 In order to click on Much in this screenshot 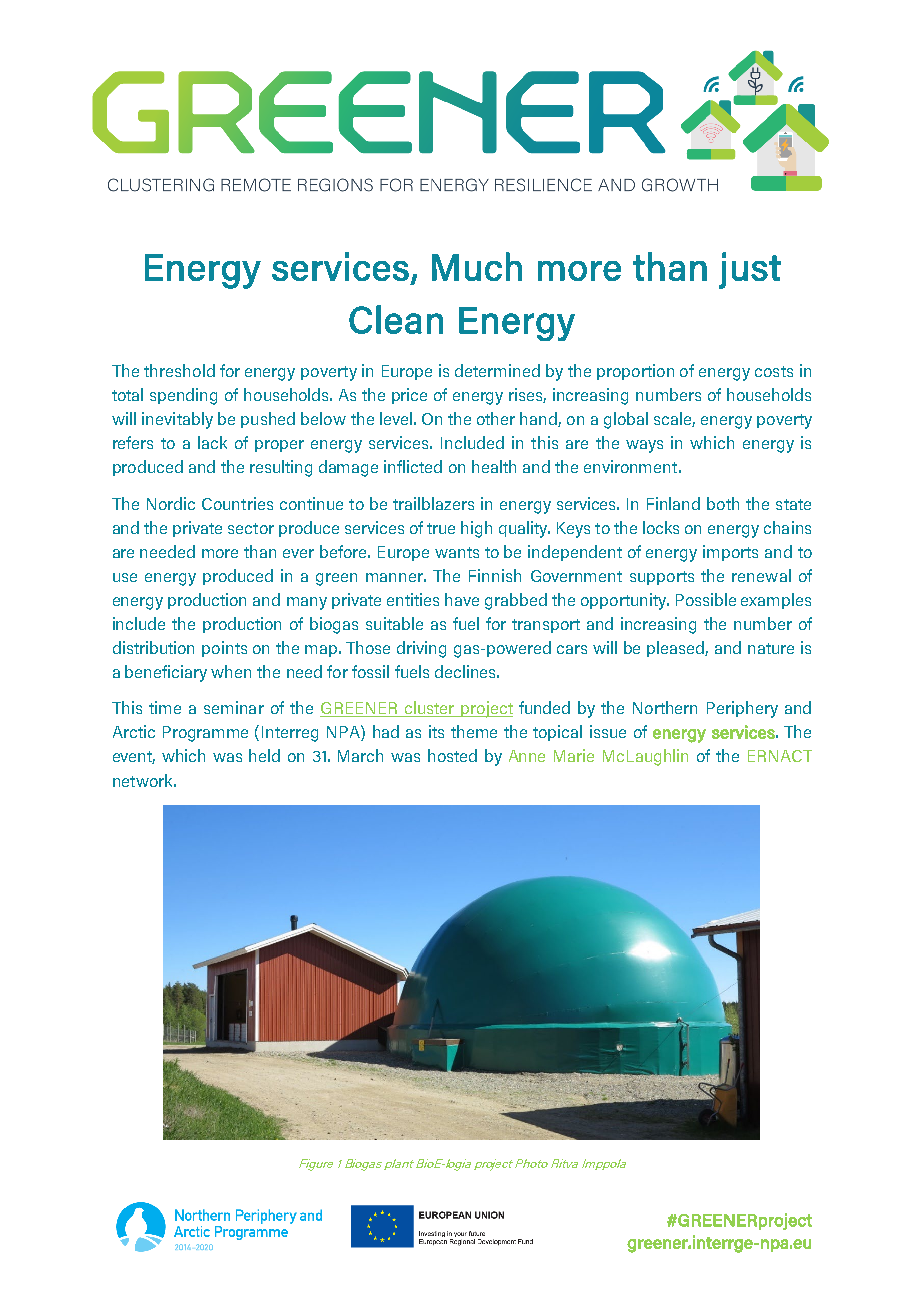, I will do `click(477, 266)`.
